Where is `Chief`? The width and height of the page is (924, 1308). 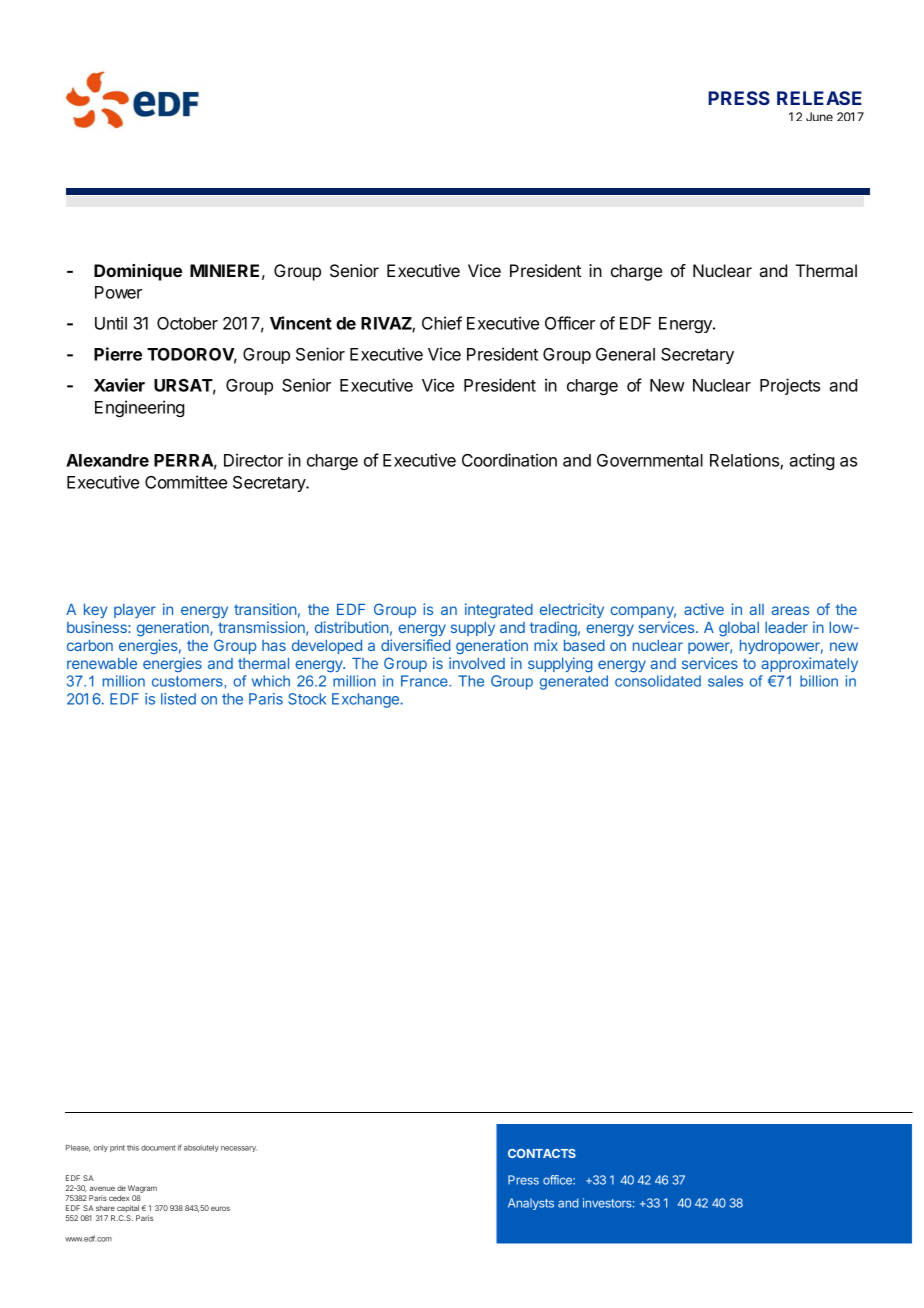 Chief is located at coordinates (442, 323).
